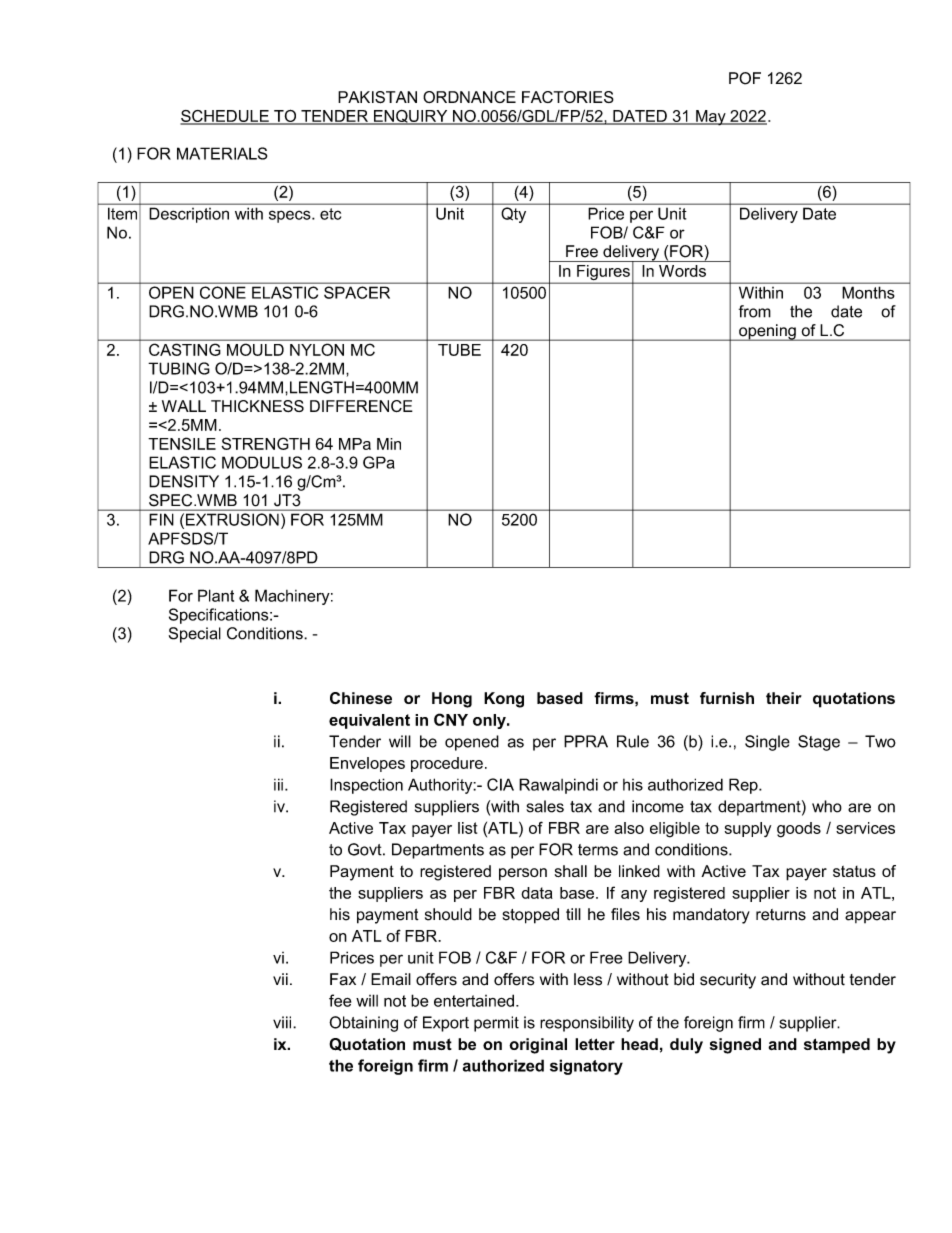 The height and width of the document is (1233, 952). What do you see at coordinates (538, 1046) in the document?
I see `original` at bounding box center [538, 1046].
